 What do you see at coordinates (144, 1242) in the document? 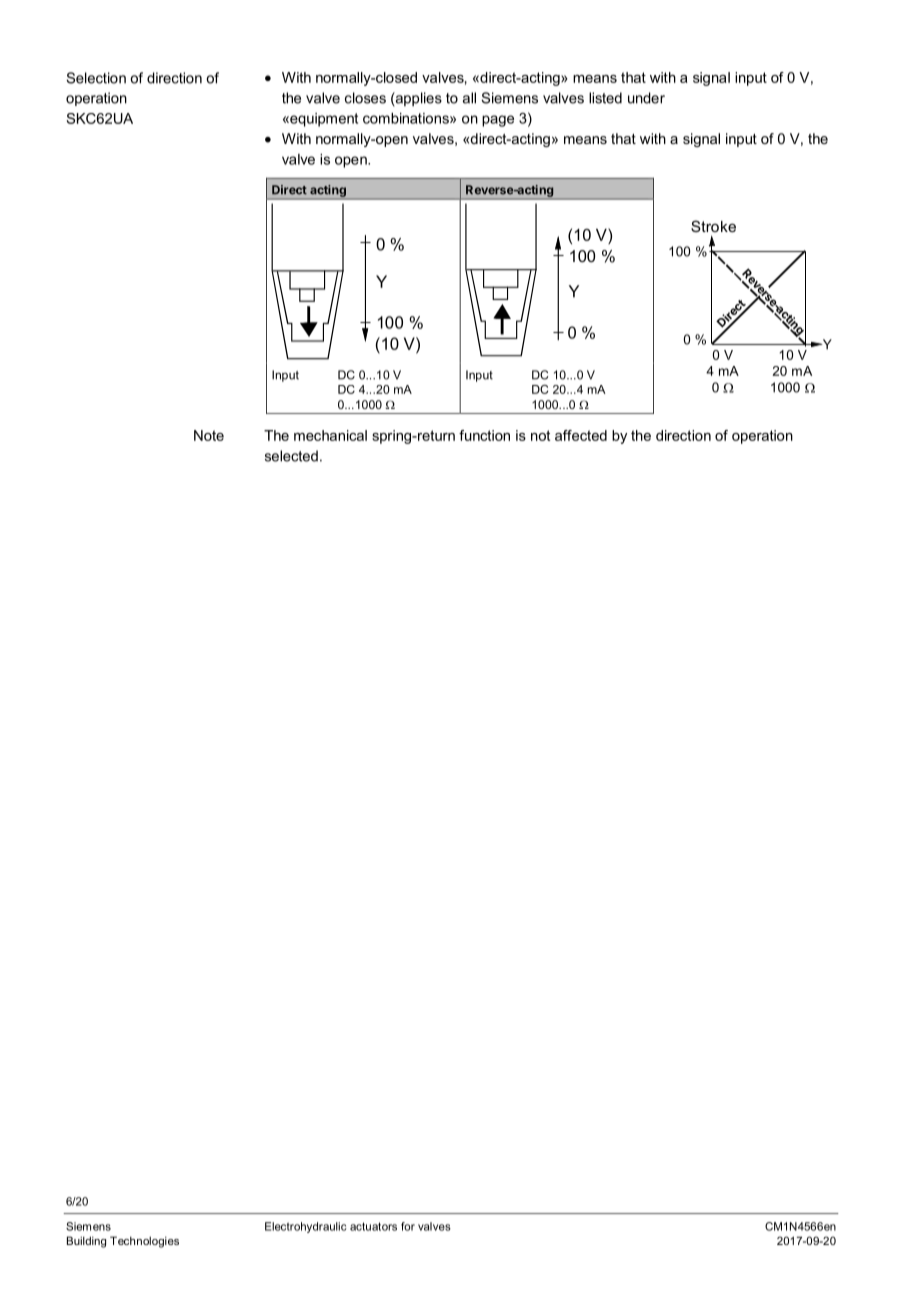
I see `Technologies` at bounding box center [144, 1242].
